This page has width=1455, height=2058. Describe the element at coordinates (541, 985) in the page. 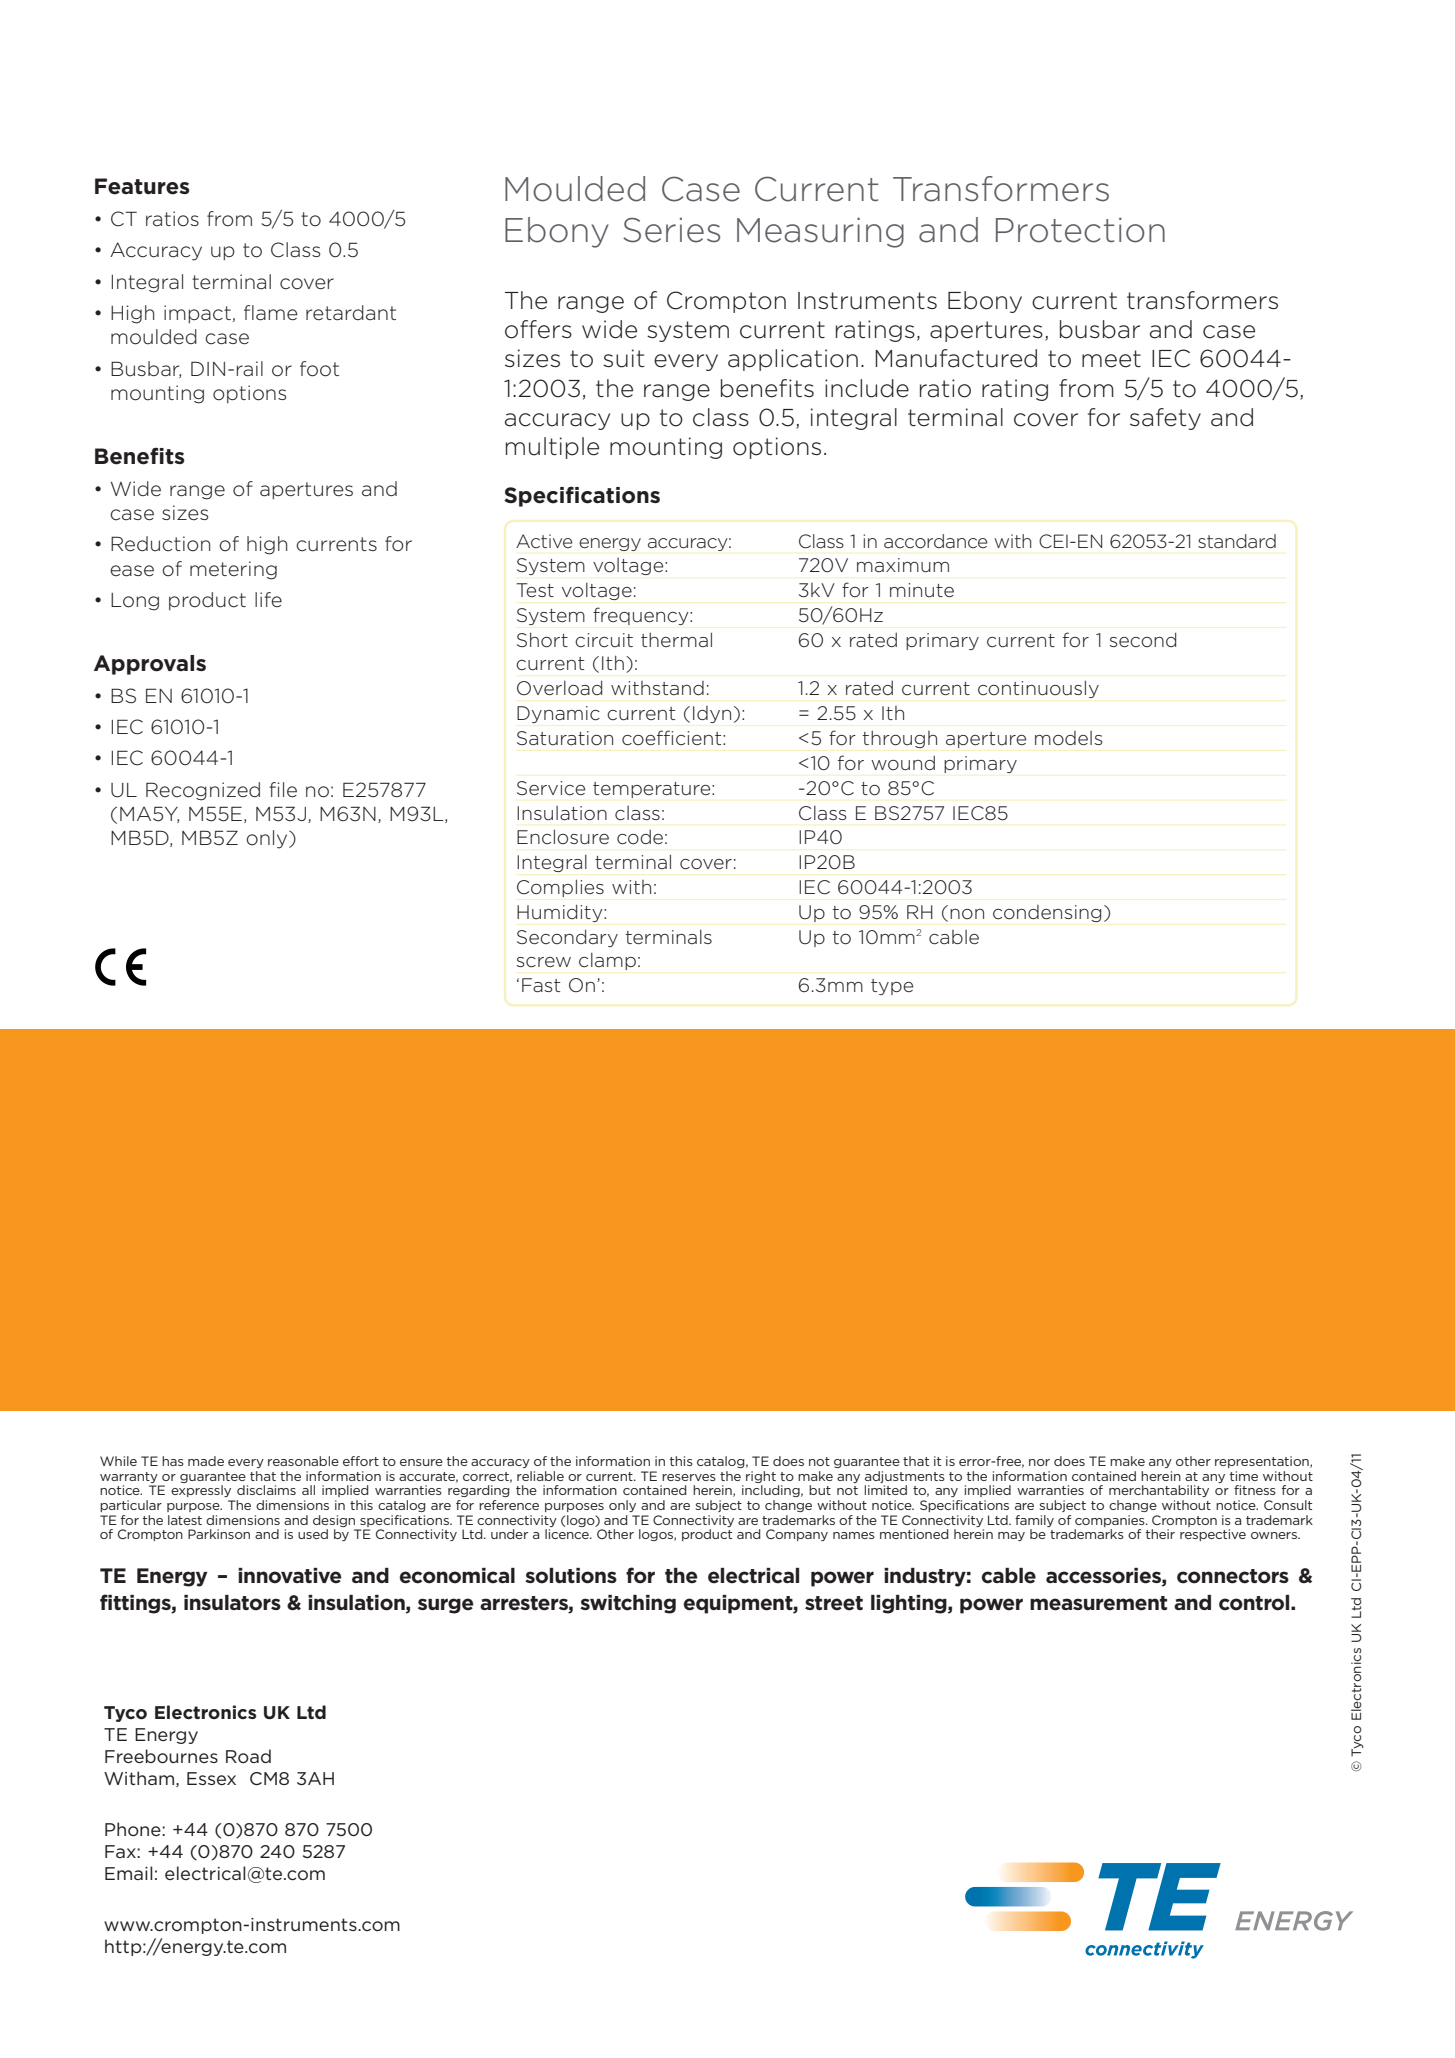

I see `Fast` at that location.
